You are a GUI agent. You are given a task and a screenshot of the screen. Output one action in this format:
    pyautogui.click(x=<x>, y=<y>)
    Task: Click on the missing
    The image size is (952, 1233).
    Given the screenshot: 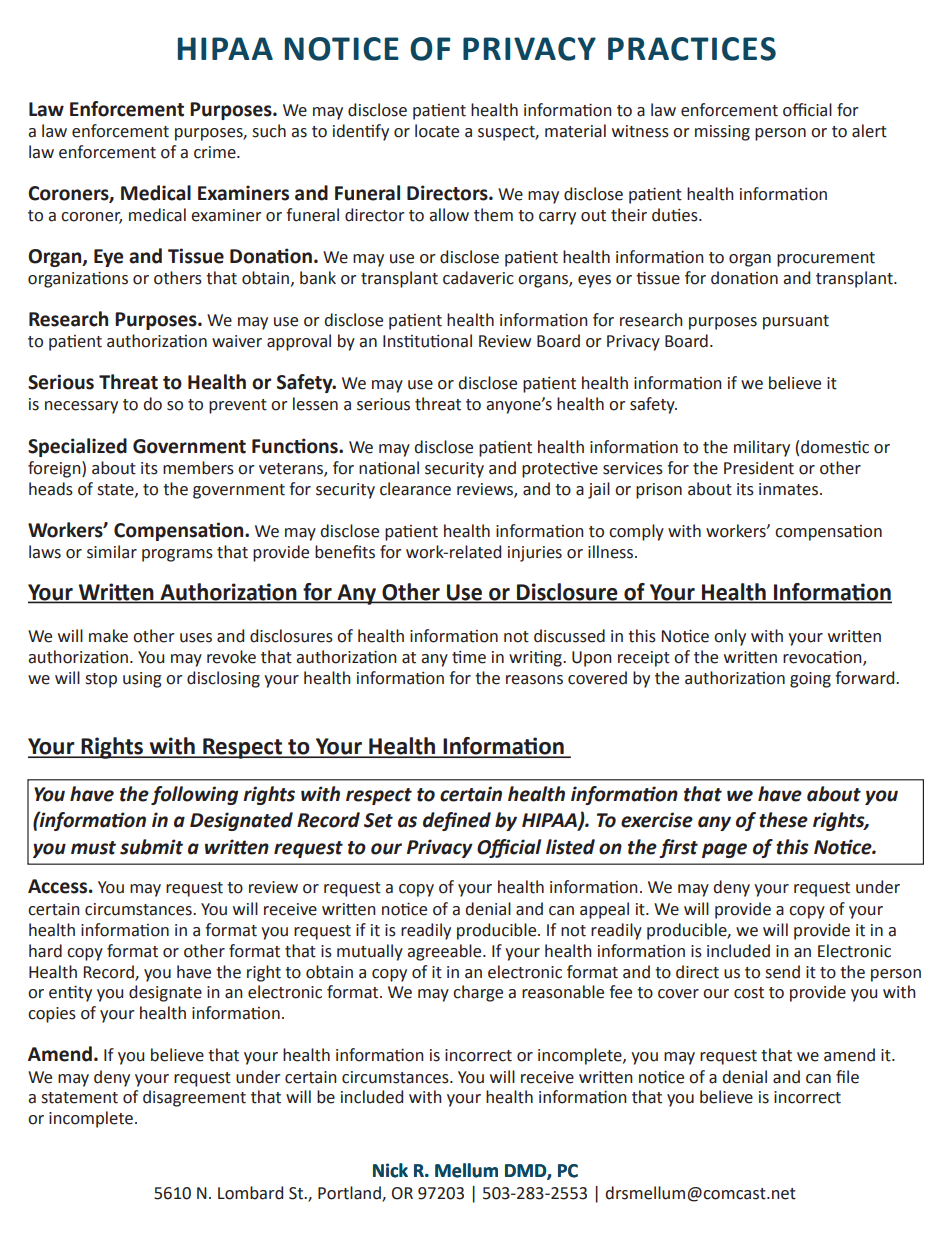 What is the action you would take?
    pyautogui.click(x=722, y=133)
